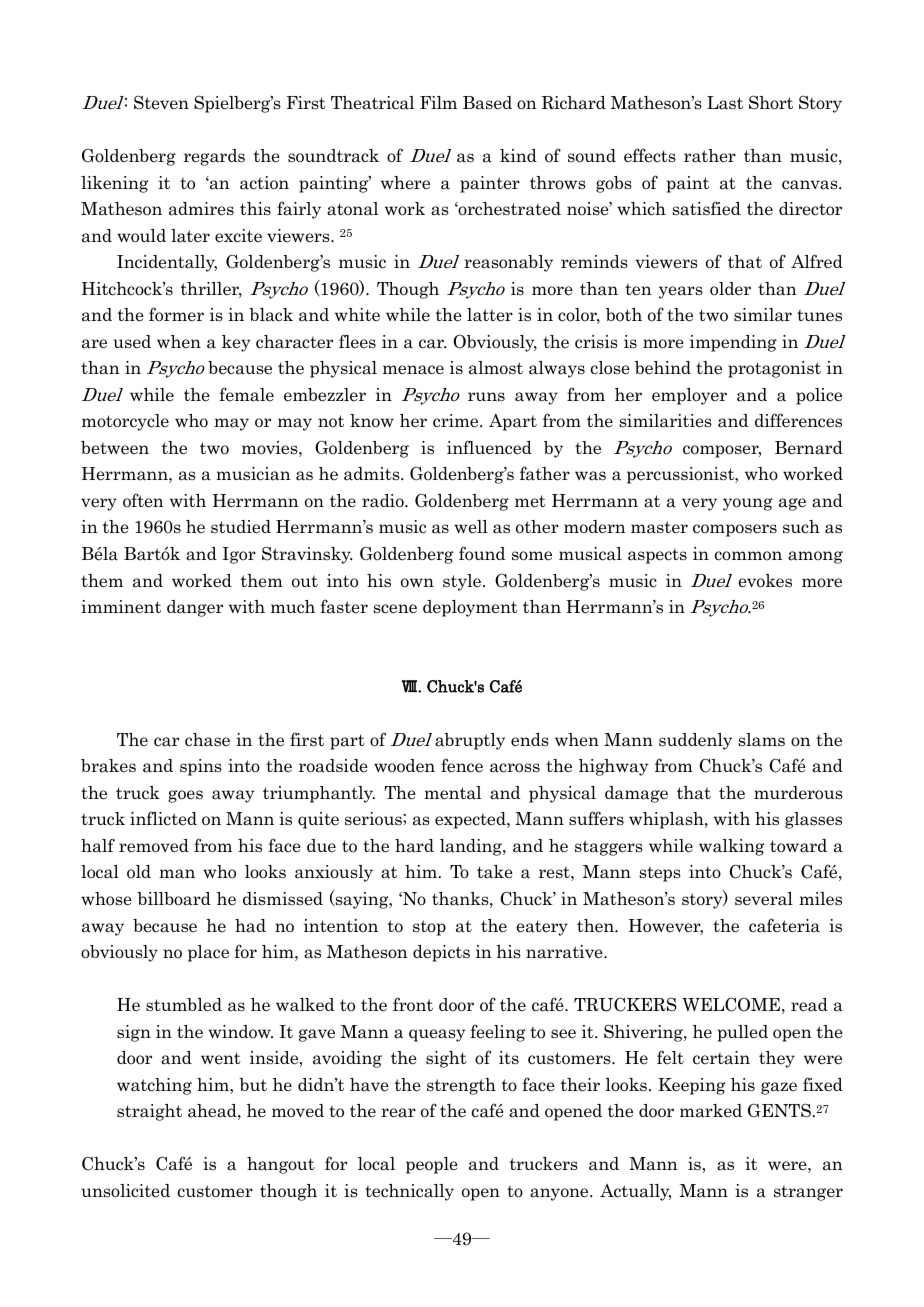 This page has height=1307, width=924. Describe the element at coordinates (125, 1191) in the page. I see `unsolicited` at that location.
